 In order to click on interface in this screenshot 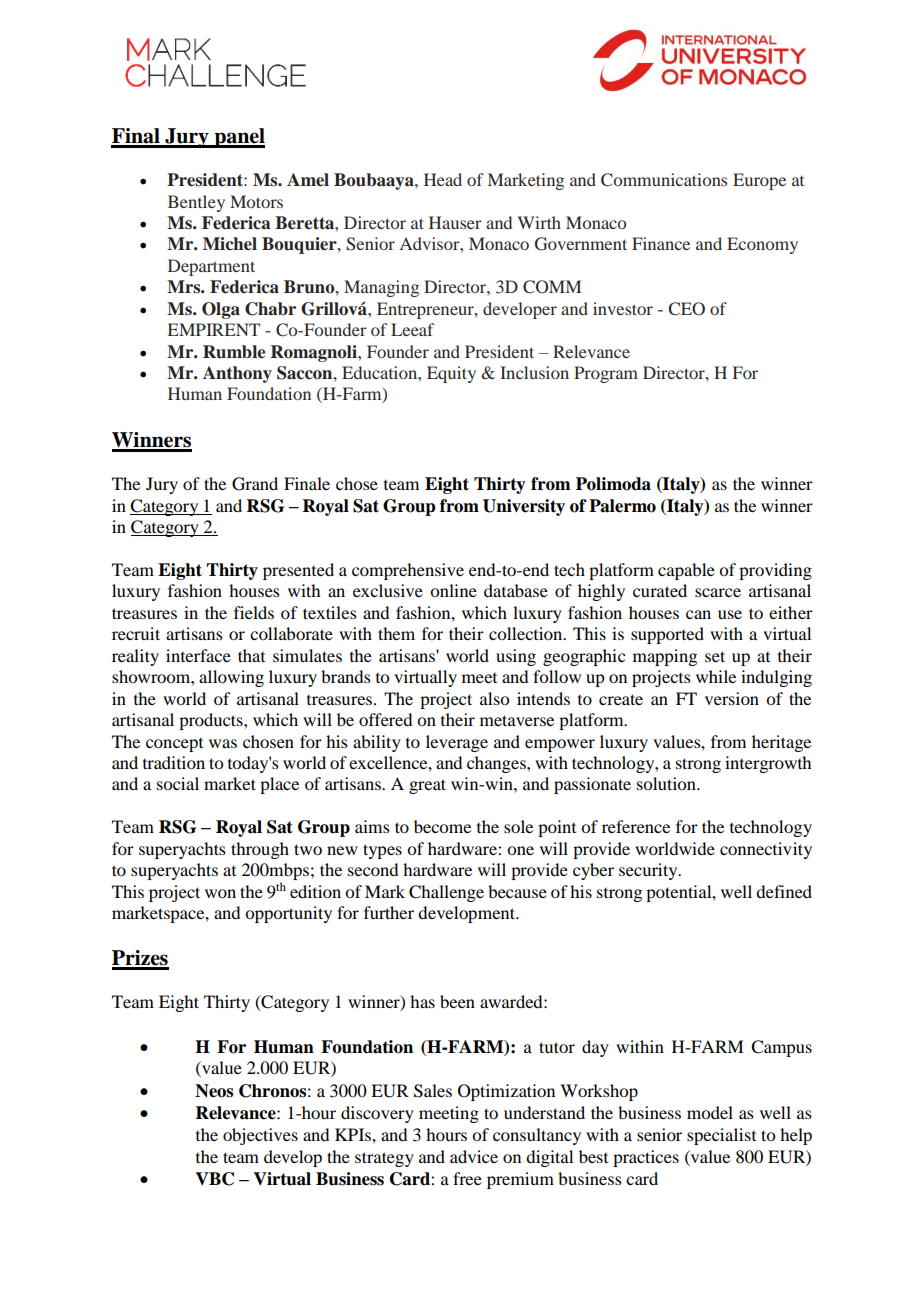, I will do `click(198, 655)`.
